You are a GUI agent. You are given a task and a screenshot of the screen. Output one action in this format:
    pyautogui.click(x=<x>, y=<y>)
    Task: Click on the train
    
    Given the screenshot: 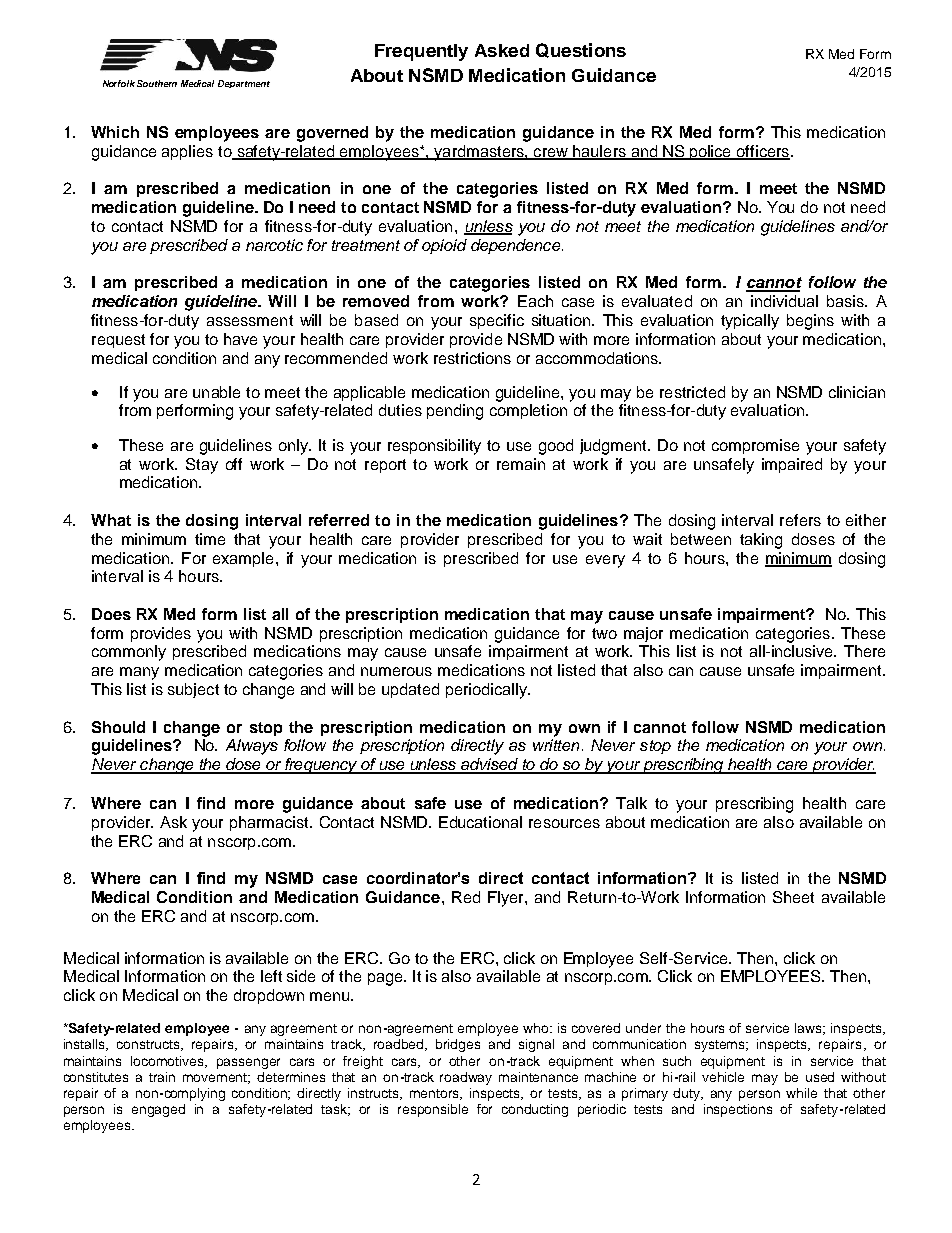 What is the action you would take?
    pyautogui.click(x=162, y=1077)
